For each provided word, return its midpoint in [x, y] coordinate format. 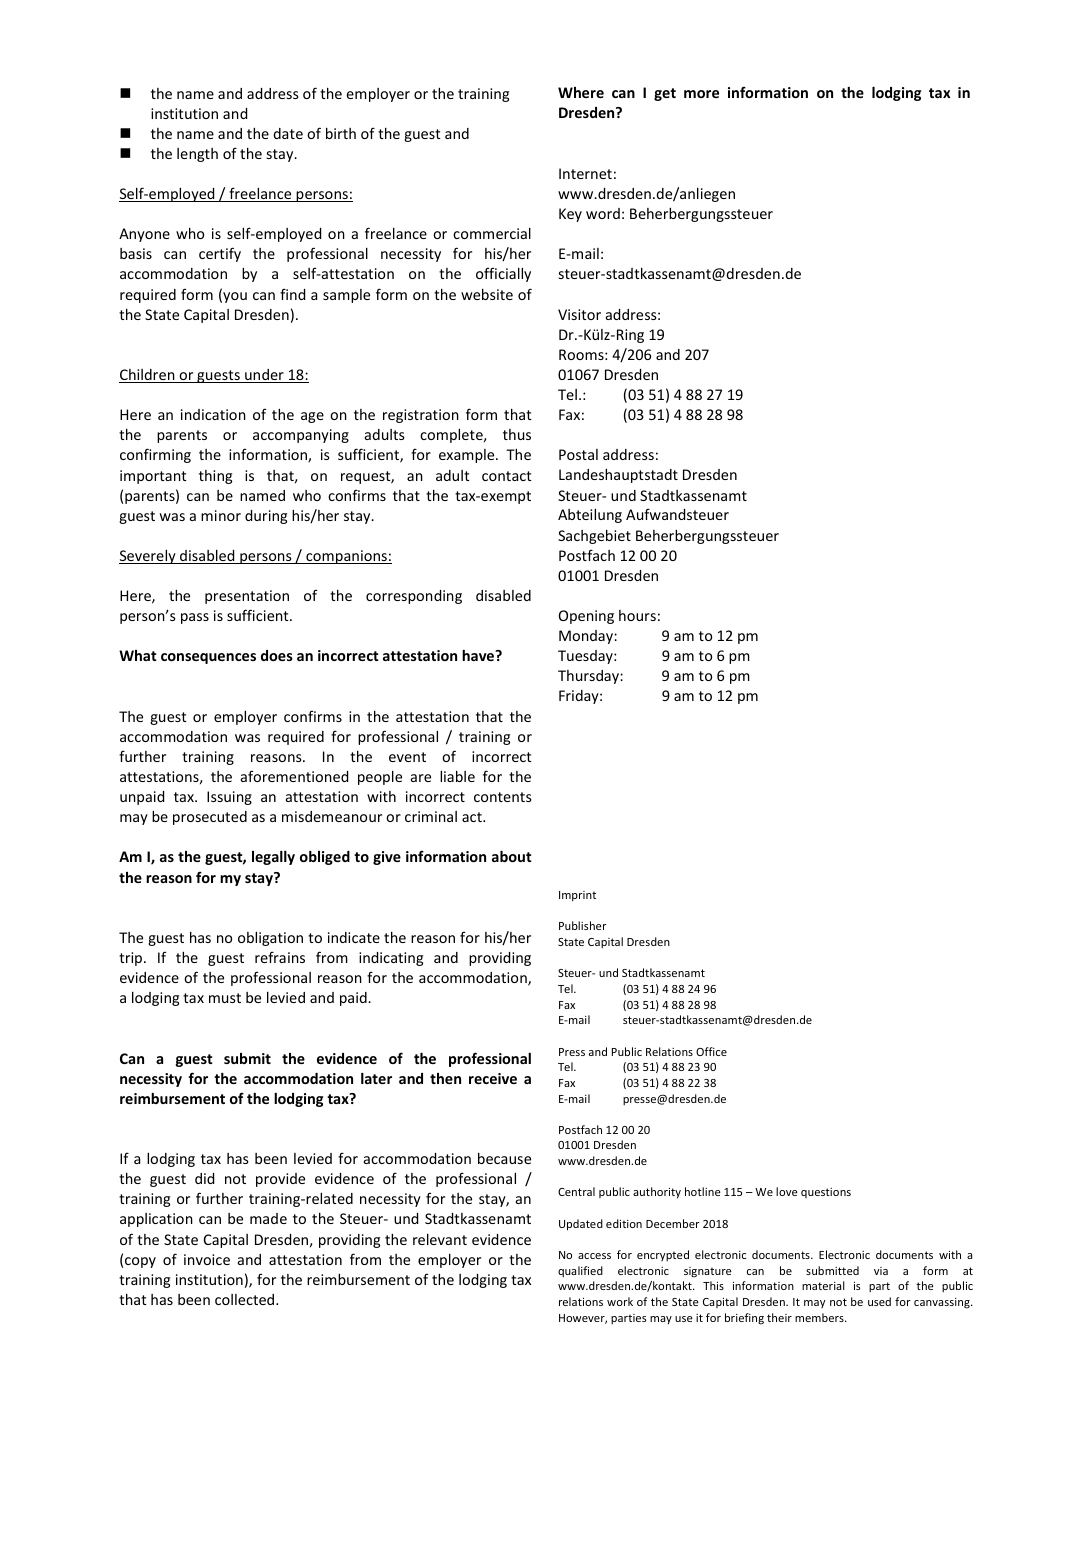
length [197, 155]
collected [246, 1299]
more [701, 94]
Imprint [577, 896]
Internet [585, 173]
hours [637, 615]
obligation [270, 938]
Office [711, 1051]
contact [507, 476]
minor [221, 515]
